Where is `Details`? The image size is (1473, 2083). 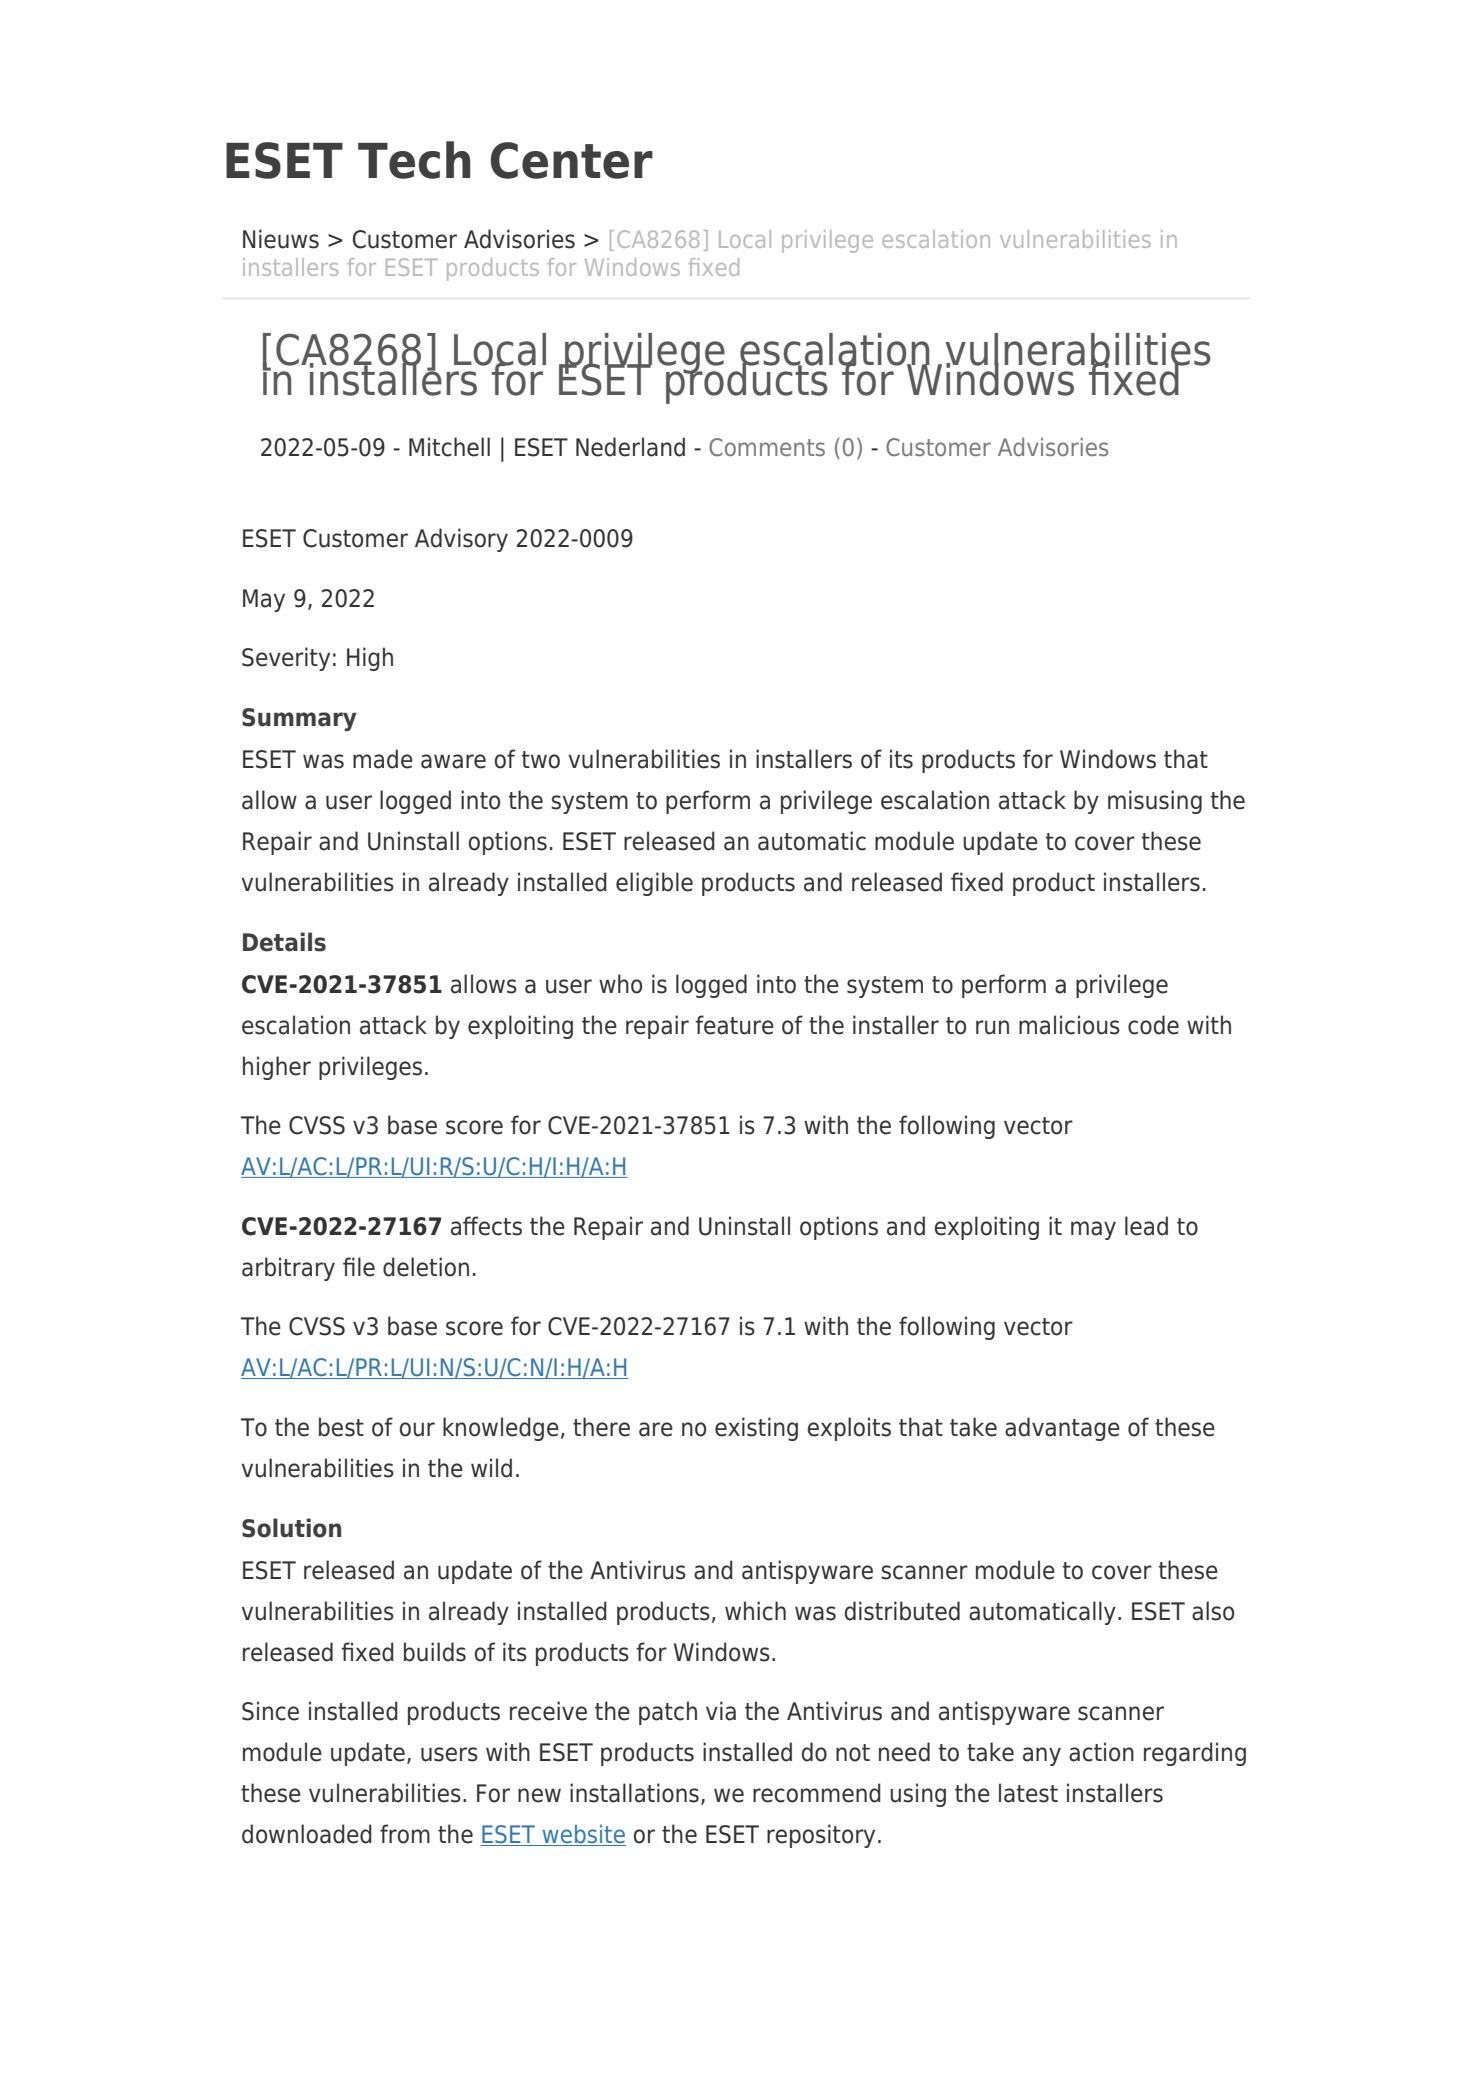
Details is located at coordinates (284, 942).
